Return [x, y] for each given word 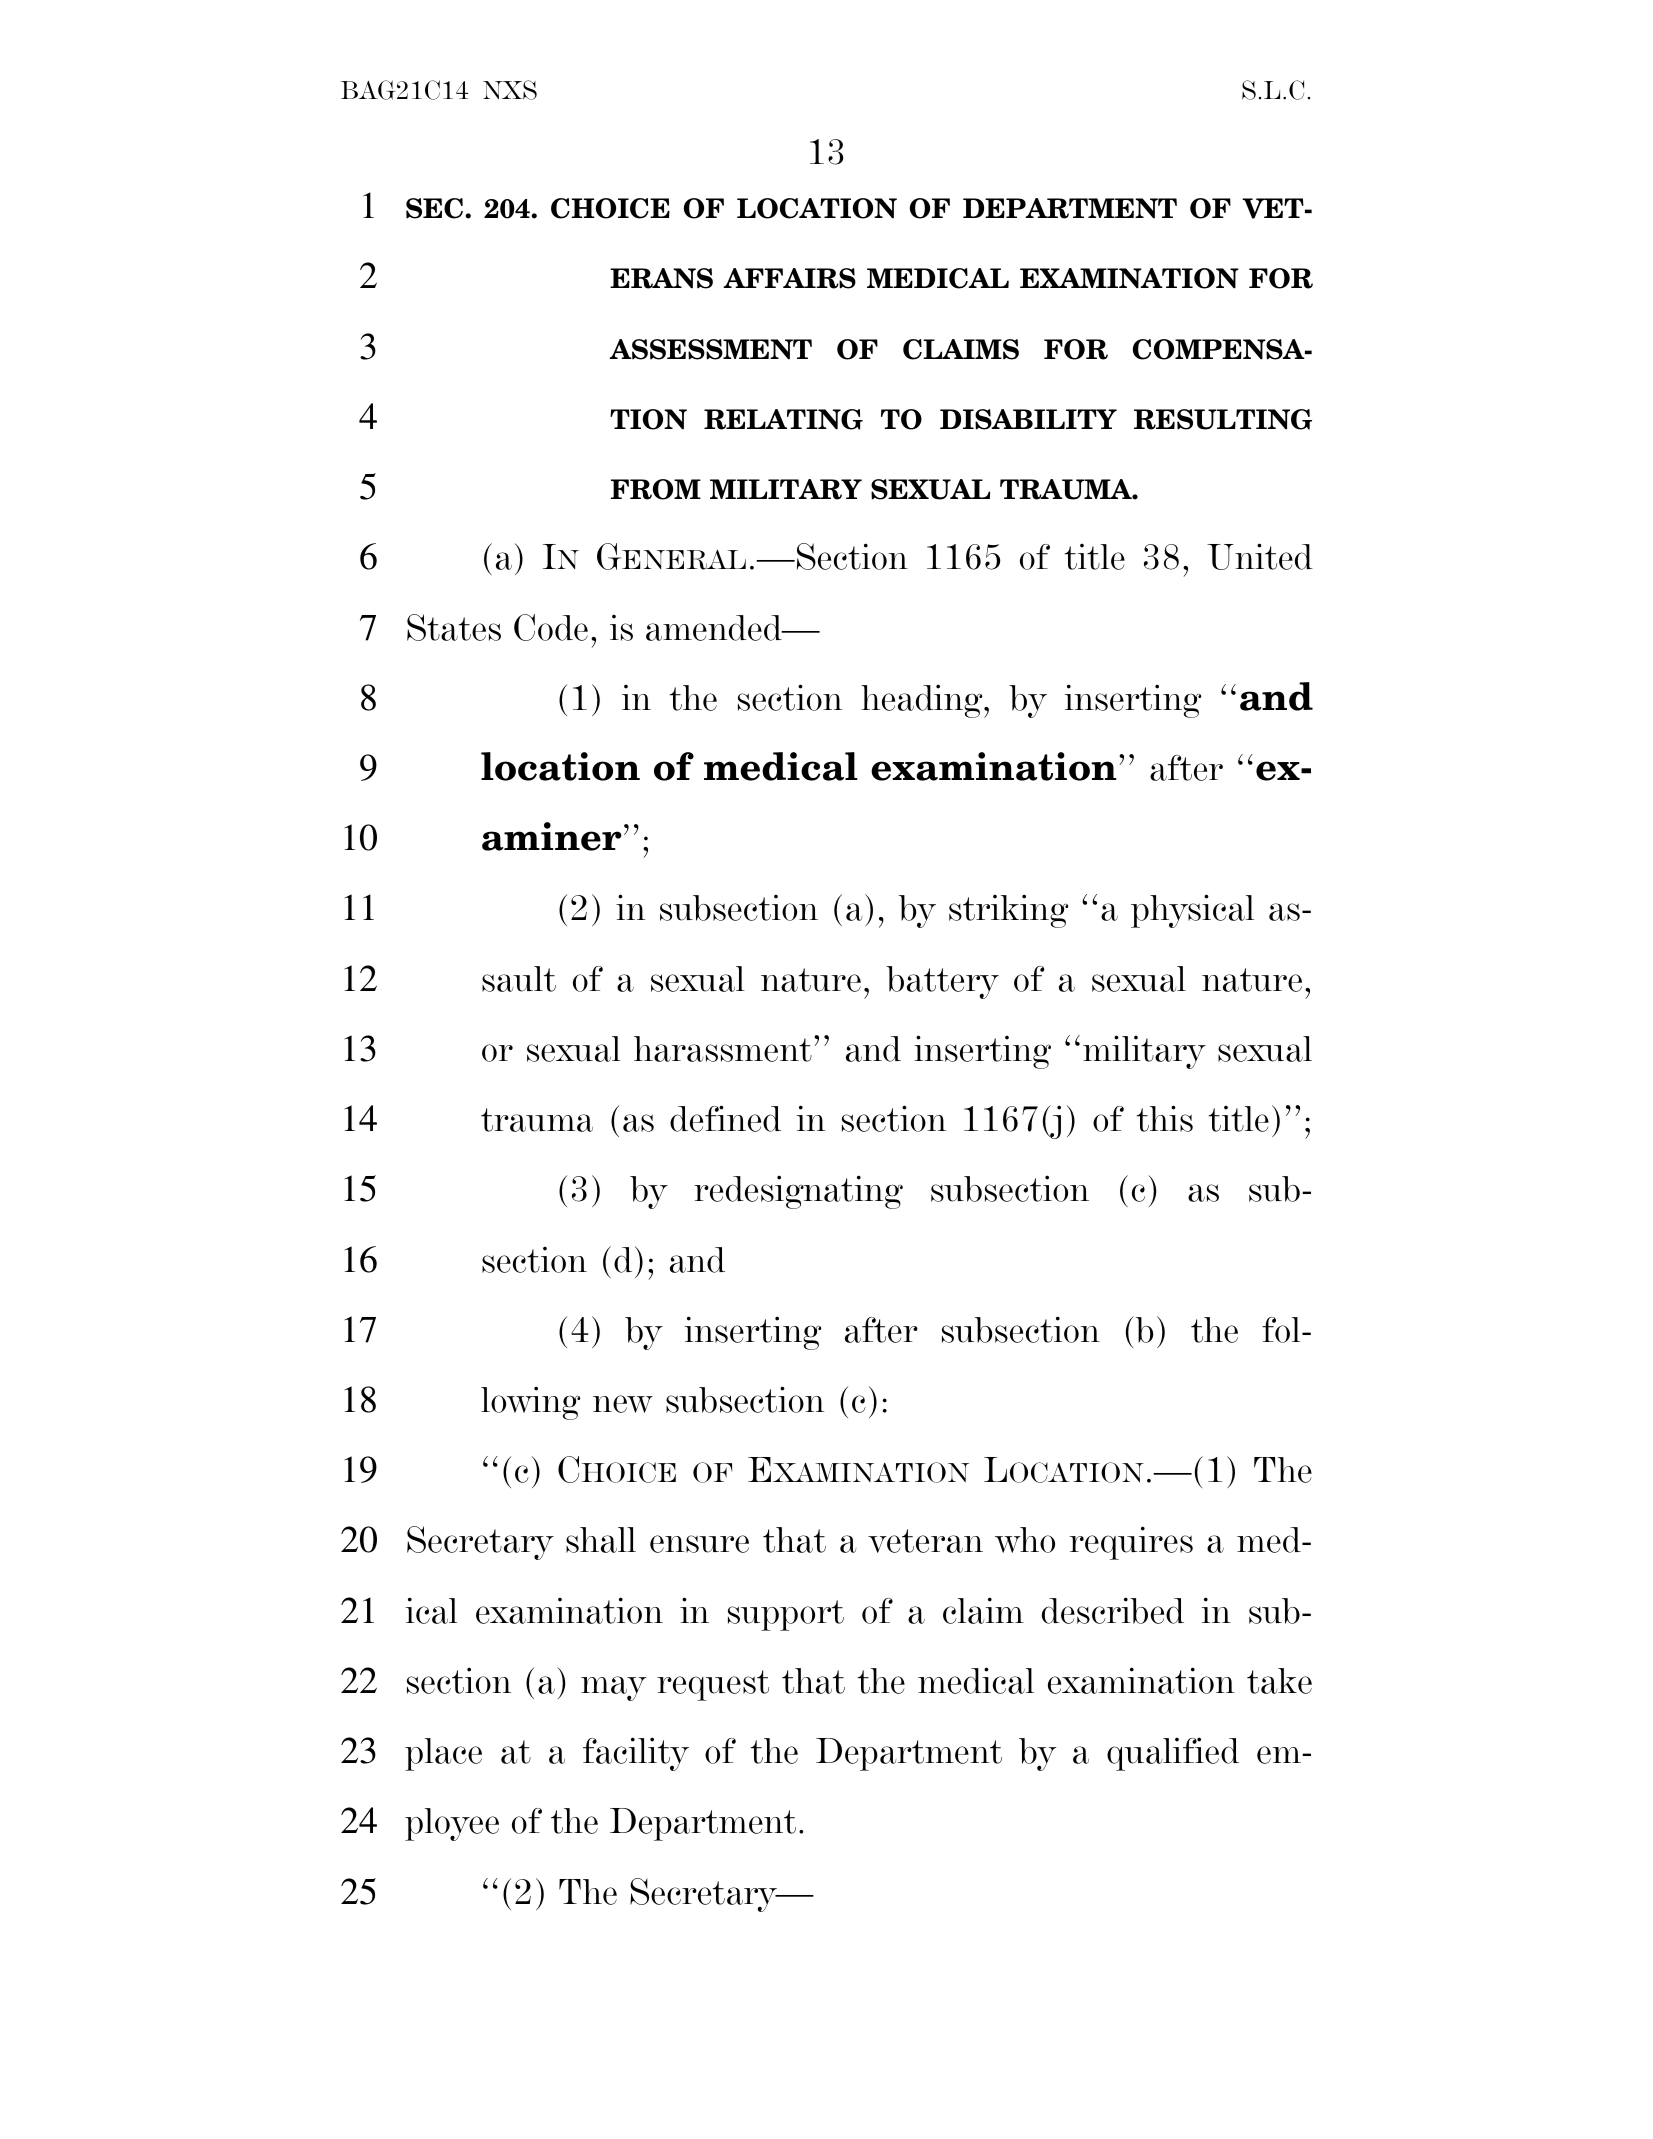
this [1165, 1118]
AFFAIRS [789, 278]
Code [551, 627]
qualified [1173, 1754]
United [1260, 556]
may [613, 1688]
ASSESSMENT [710, 349]
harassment [723, 1049]
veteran [925, 1541]
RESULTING [1223, 419]
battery [942, 982]
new [623, 1404]
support [786, 1615]
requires [1131, 1543]
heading [923, 701]
